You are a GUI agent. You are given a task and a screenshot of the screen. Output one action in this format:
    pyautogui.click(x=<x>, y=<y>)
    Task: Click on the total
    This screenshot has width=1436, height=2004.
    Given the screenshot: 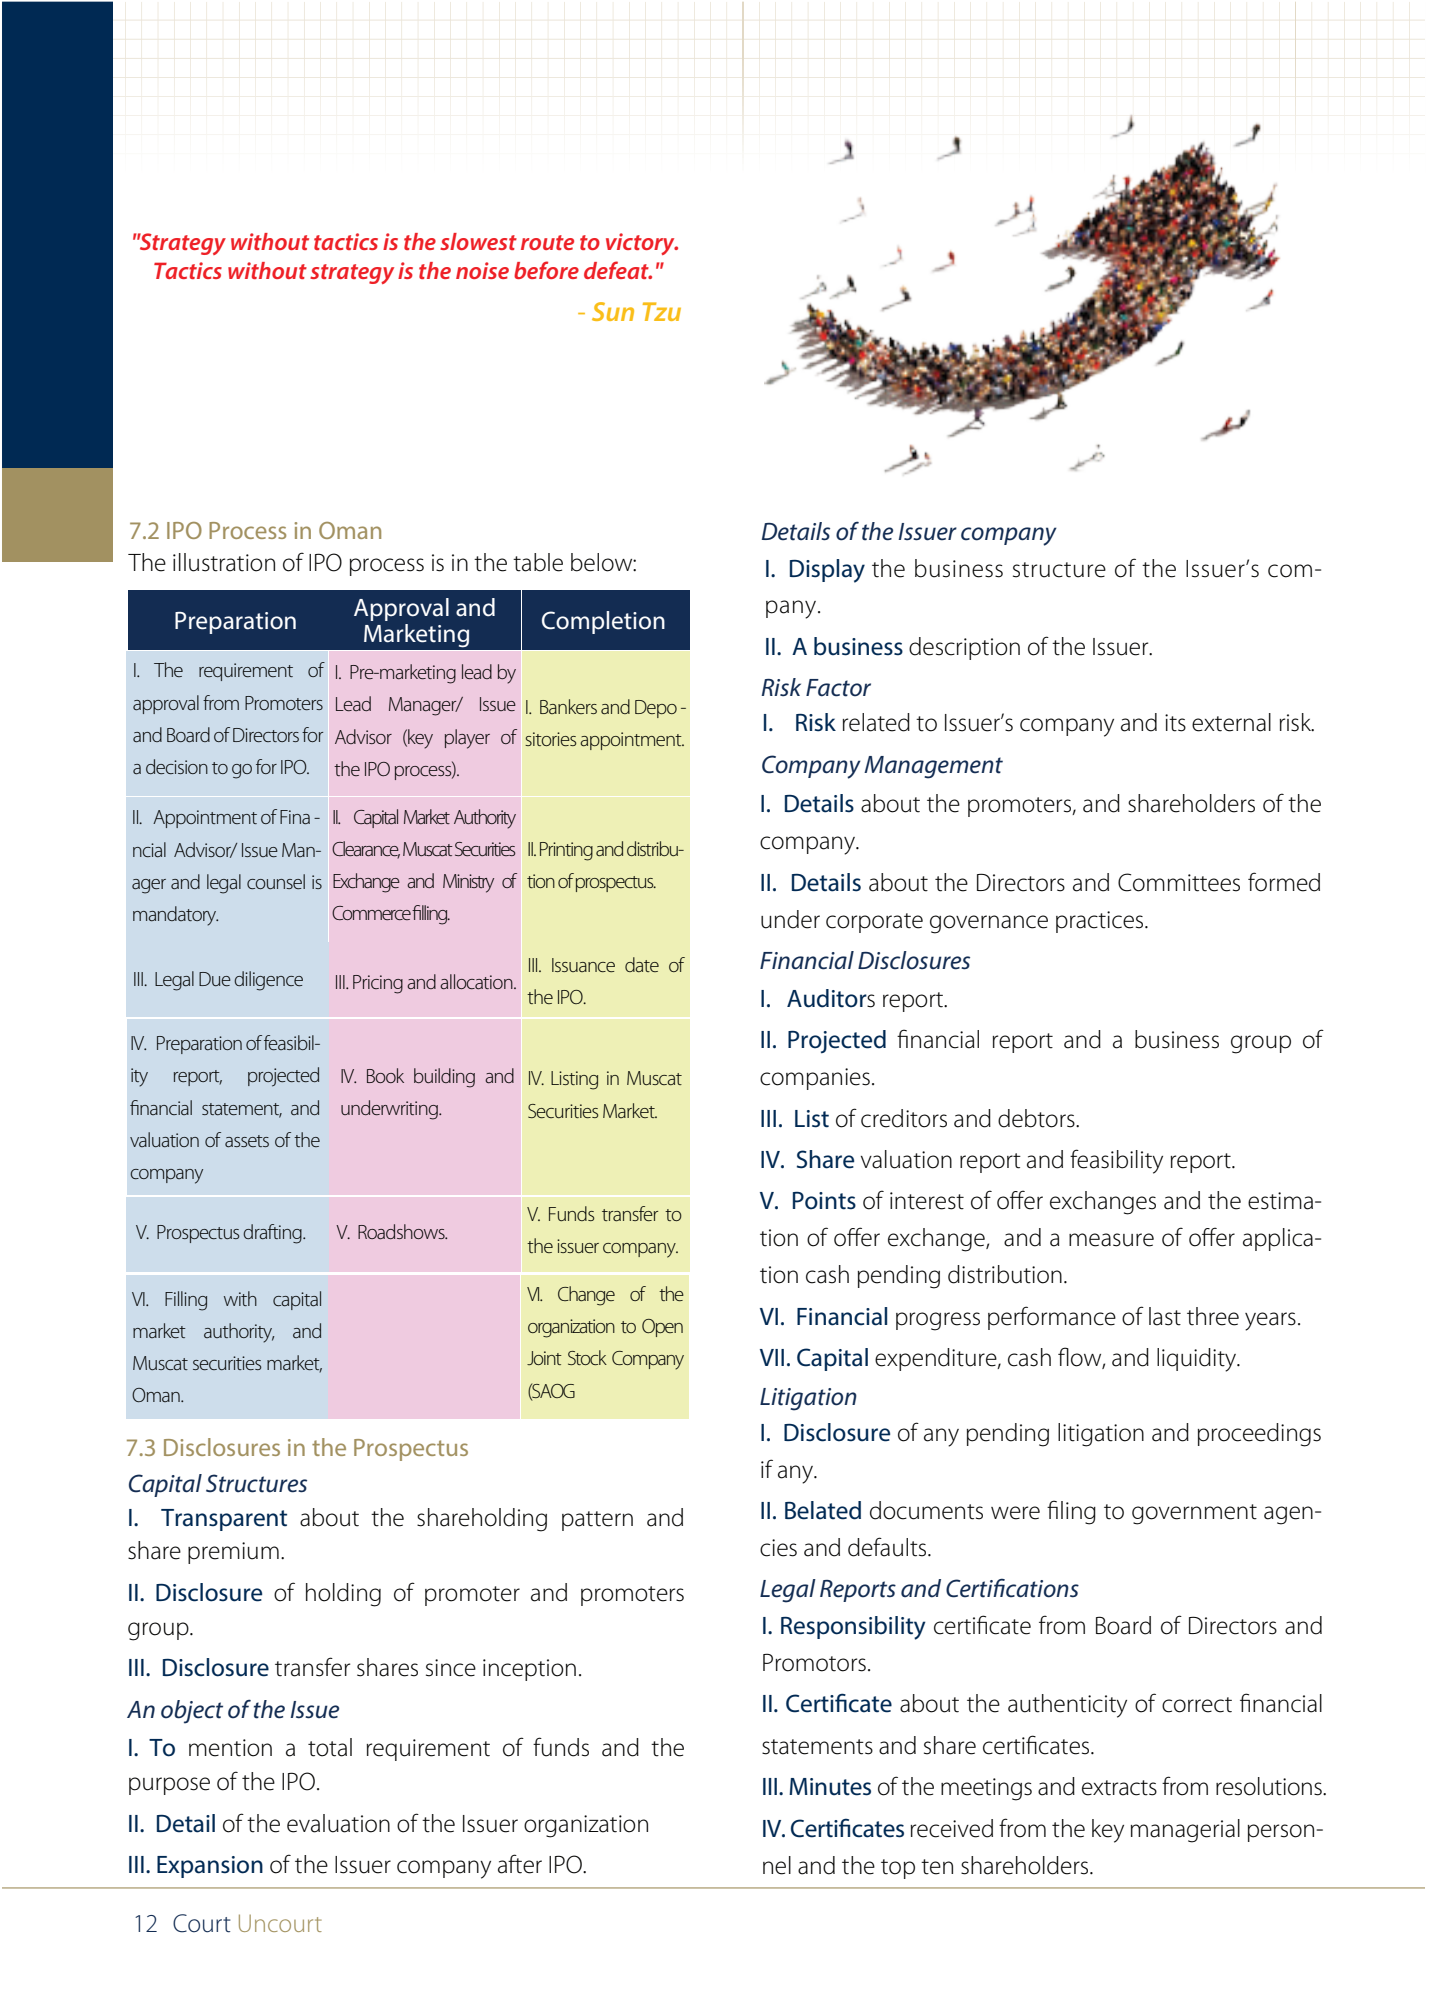 What is the action you would take?
    pyautogui.click(x=330, y=1747)
